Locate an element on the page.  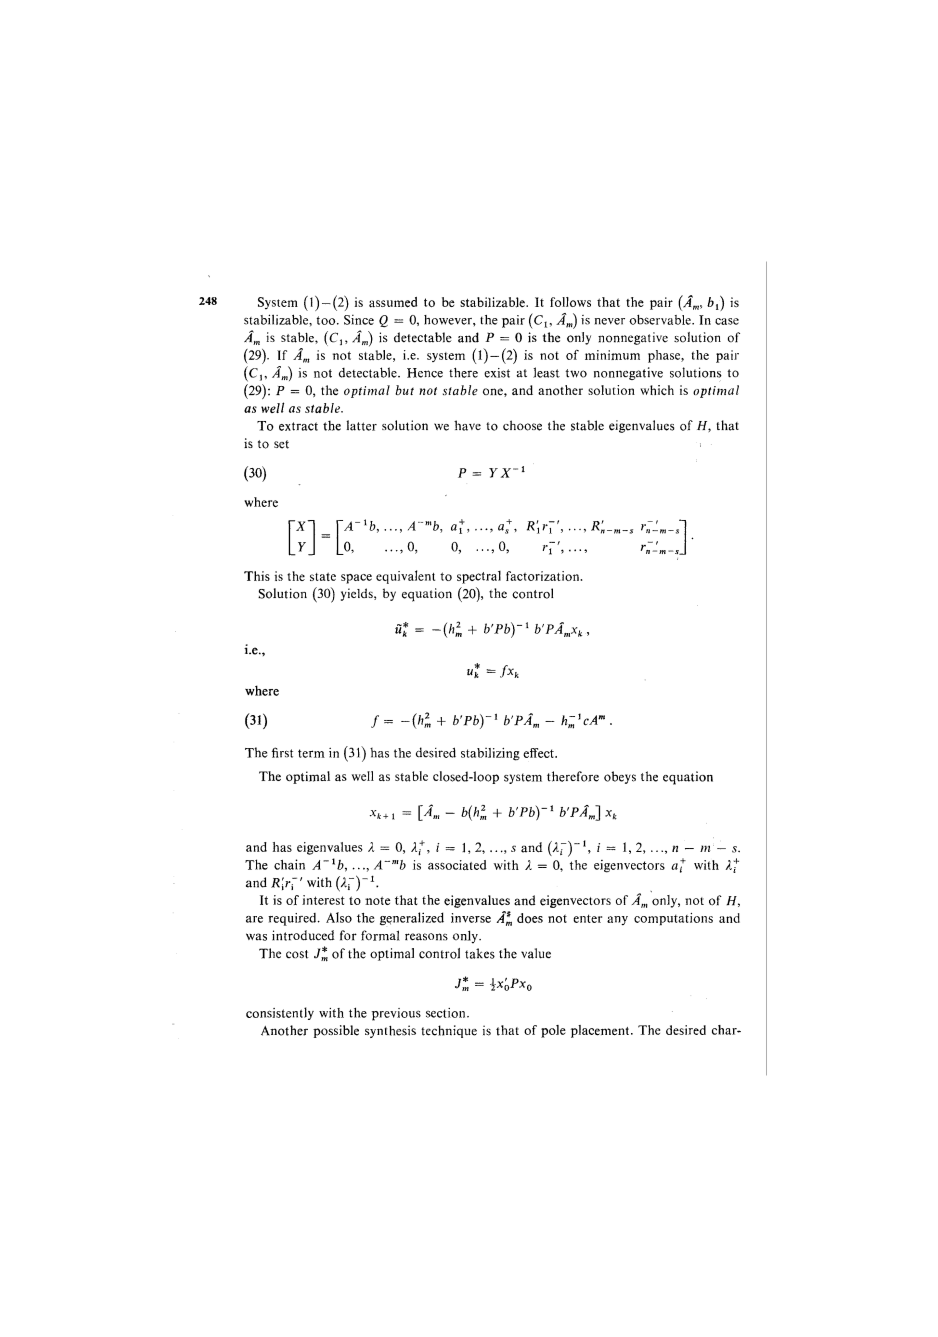
obeys is located at coordinates (620, 777).
